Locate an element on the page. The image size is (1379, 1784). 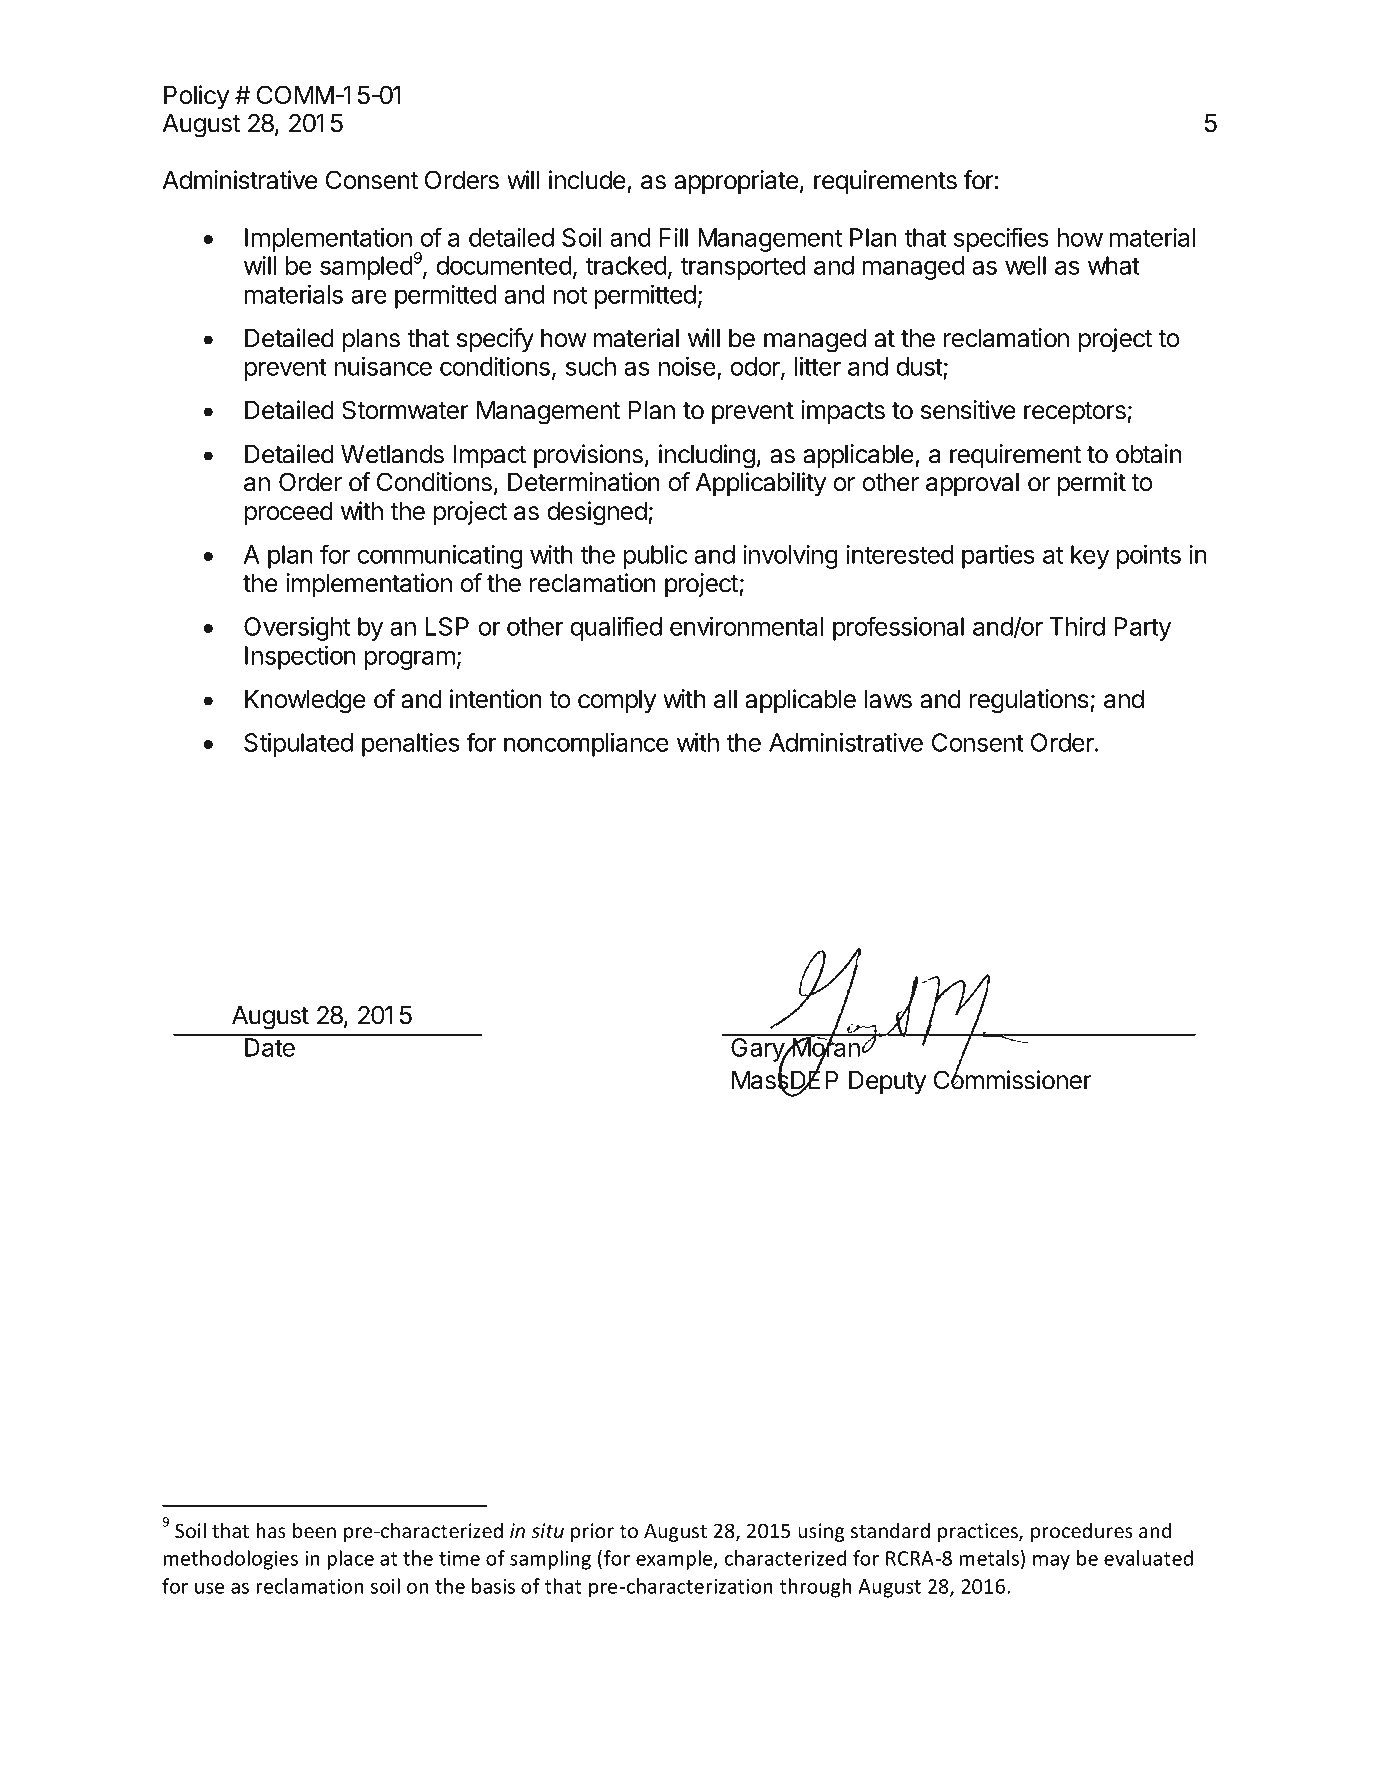
including is located at coordinates (707, 456).
